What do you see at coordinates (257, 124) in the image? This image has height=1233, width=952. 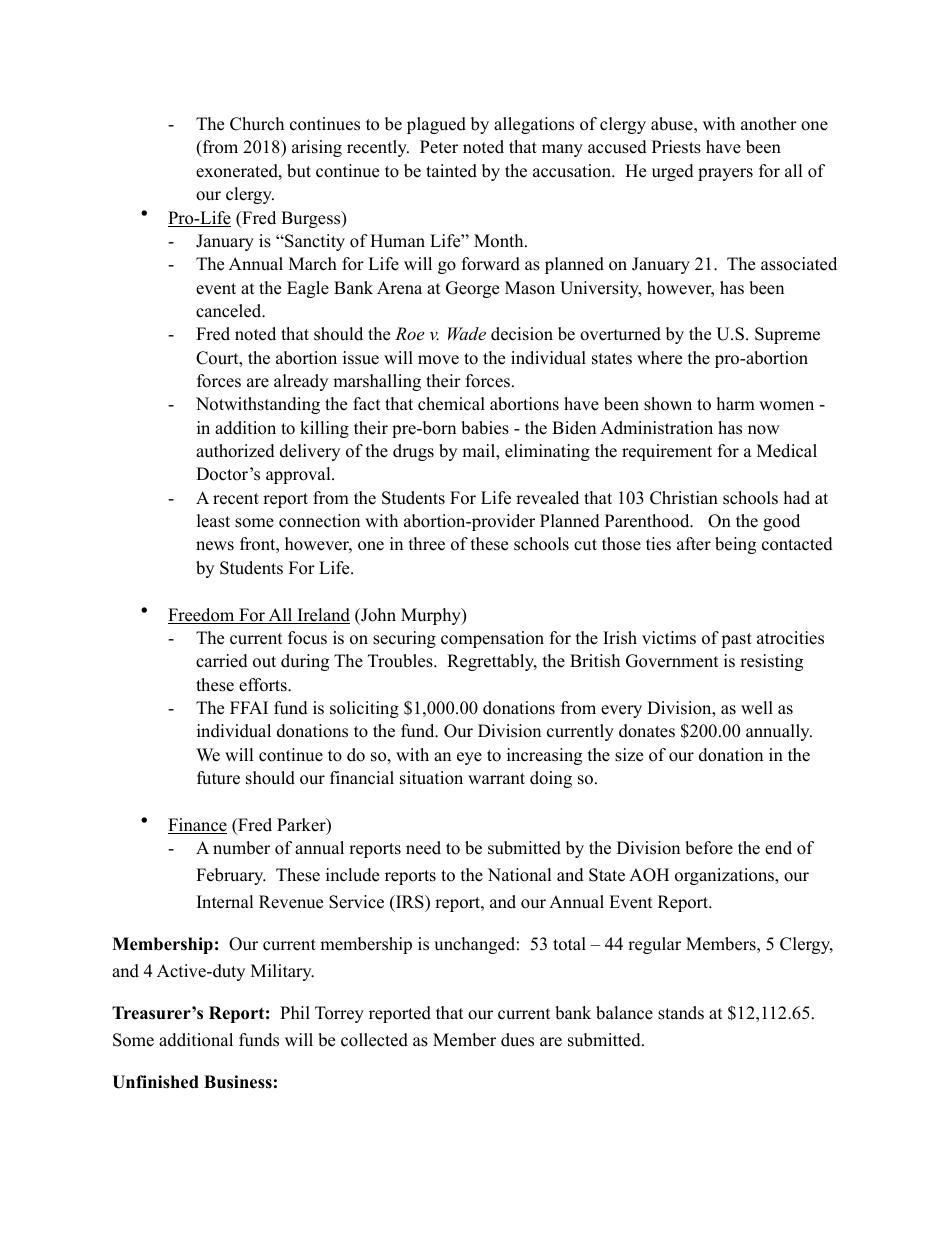 I see `Church` at bounding box center [257, 124].
